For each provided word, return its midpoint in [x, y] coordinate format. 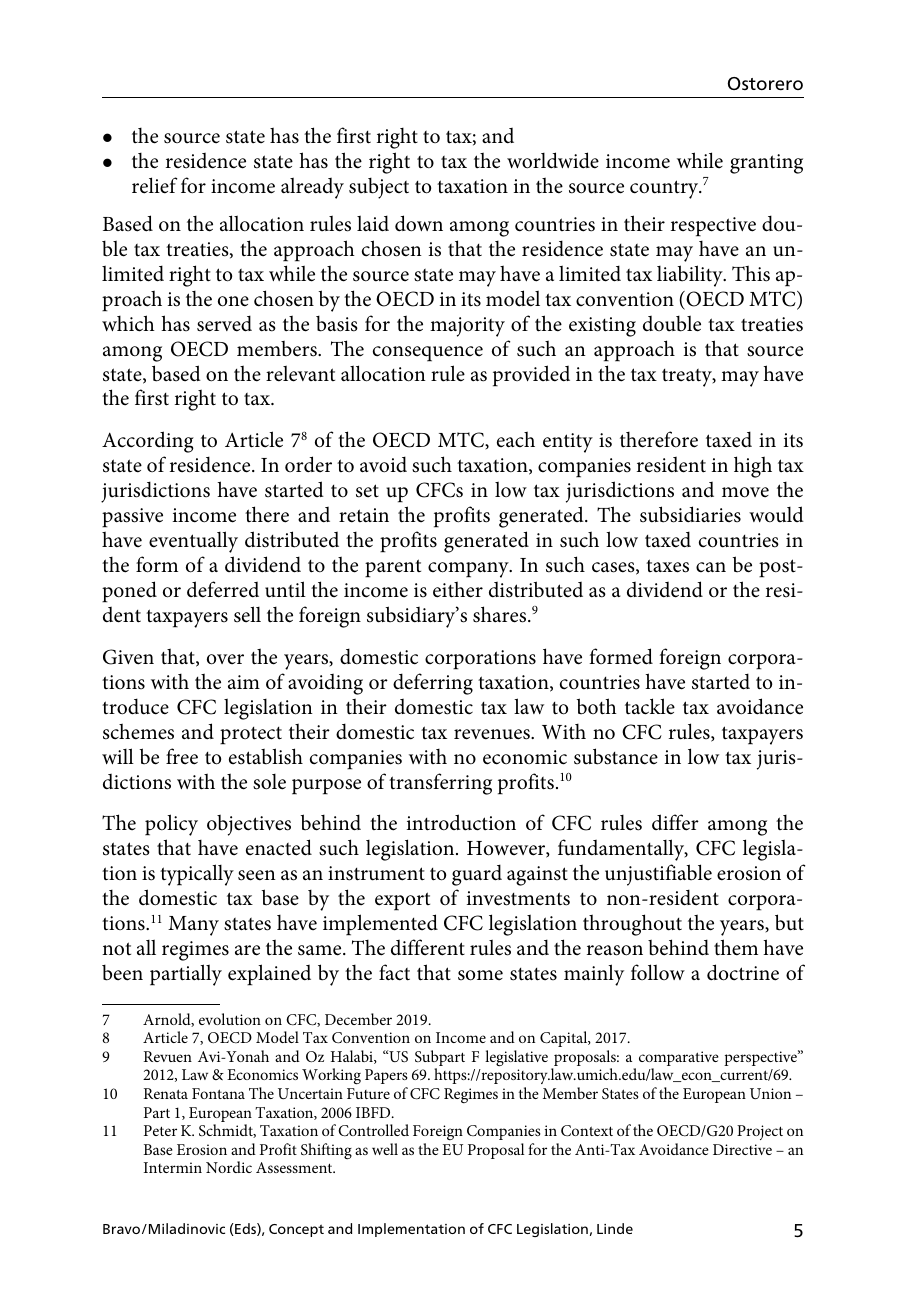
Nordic [229, 1167]
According [148, 442]
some [480, 975]
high [753, 467]
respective [713, 227]
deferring [433, 684]
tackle [650, 706]
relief [154, 185]
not [116, 949]
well [385, 1149]
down [419, 223]
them [736, 947]
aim [244, 682]
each [516, 439]
